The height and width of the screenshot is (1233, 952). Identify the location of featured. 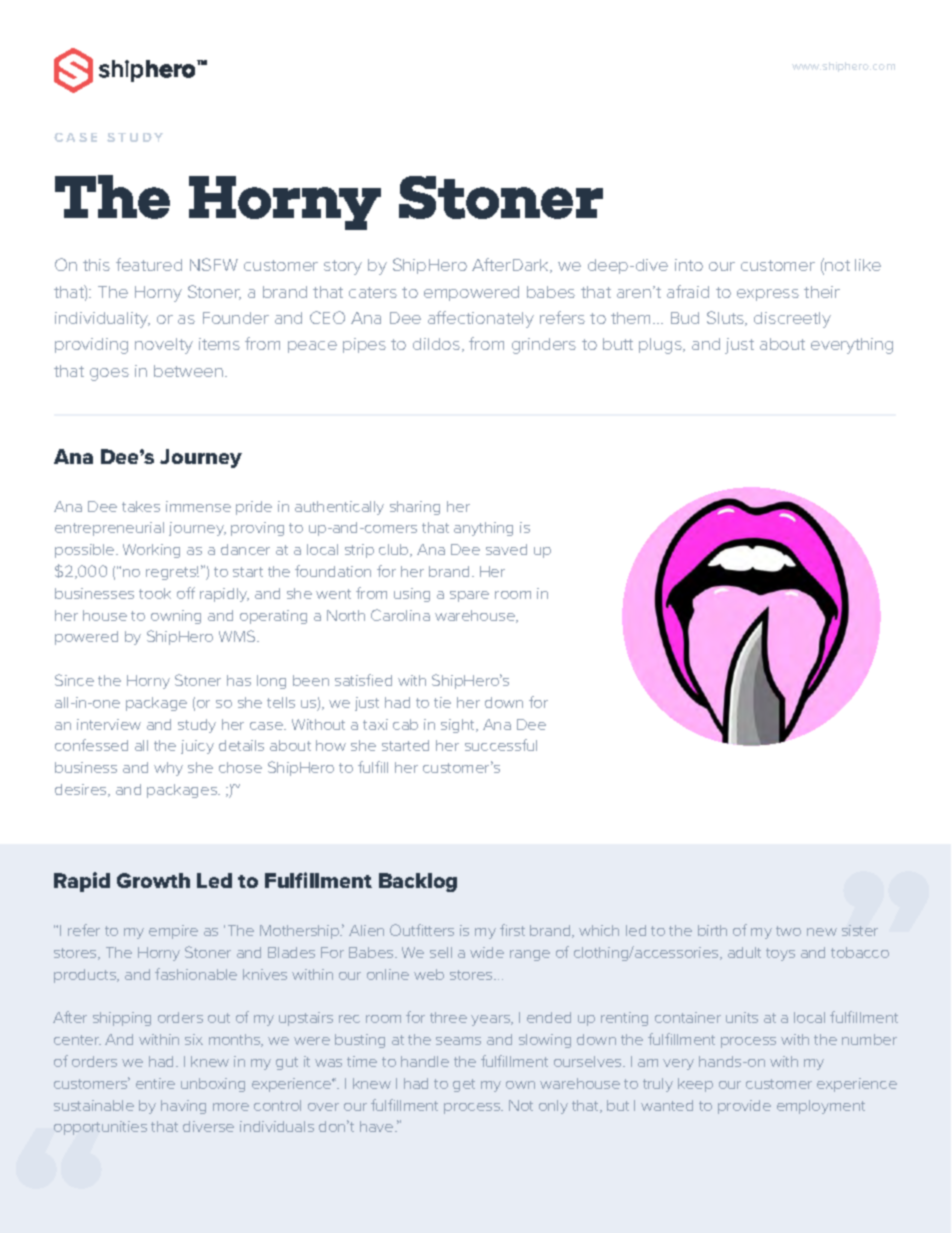
(149, 264).
